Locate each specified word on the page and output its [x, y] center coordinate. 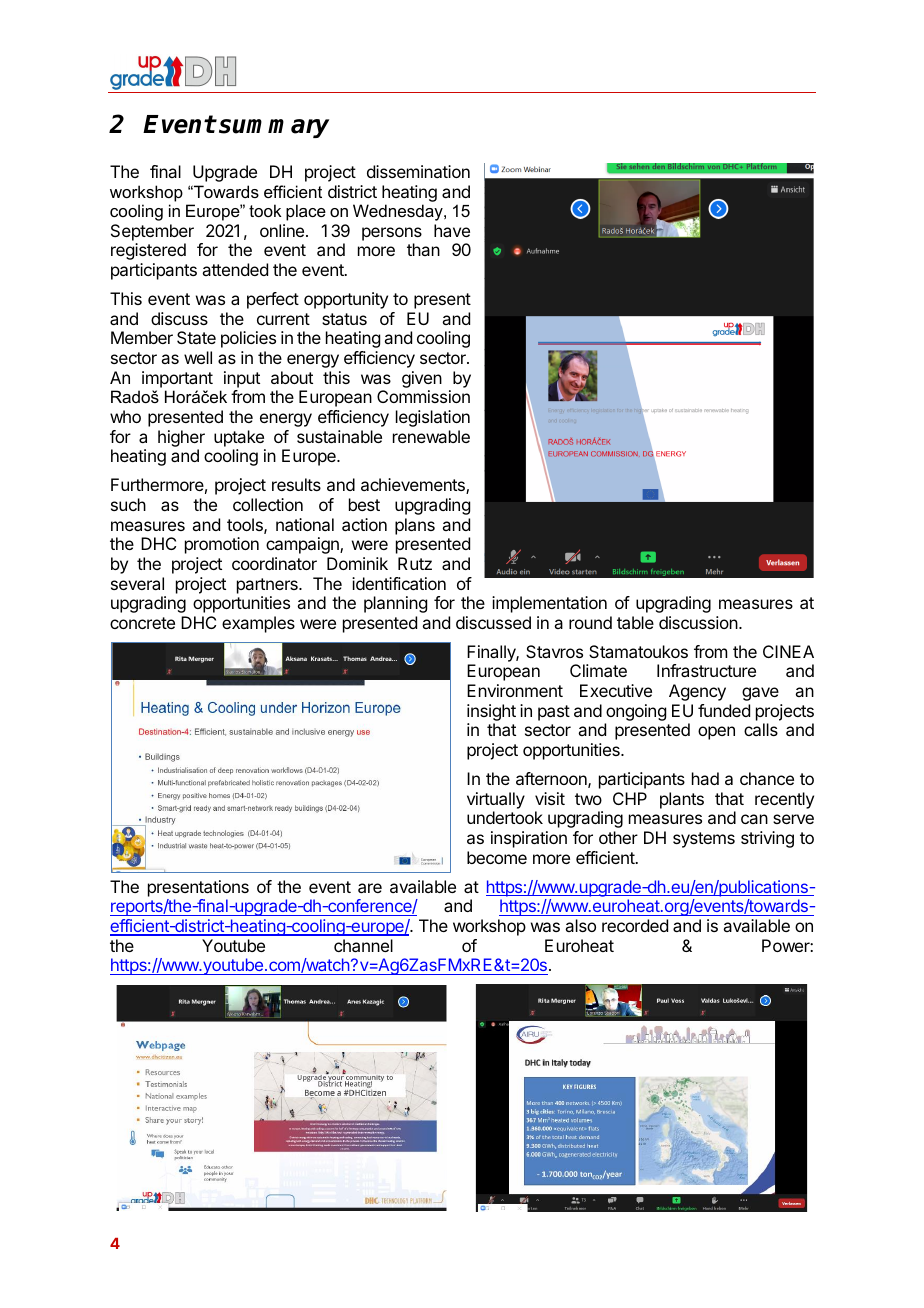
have [452, 230]
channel [363, 945]
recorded [635, 925]
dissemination [418, 171]
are [370, 888]
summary [274, 128]
